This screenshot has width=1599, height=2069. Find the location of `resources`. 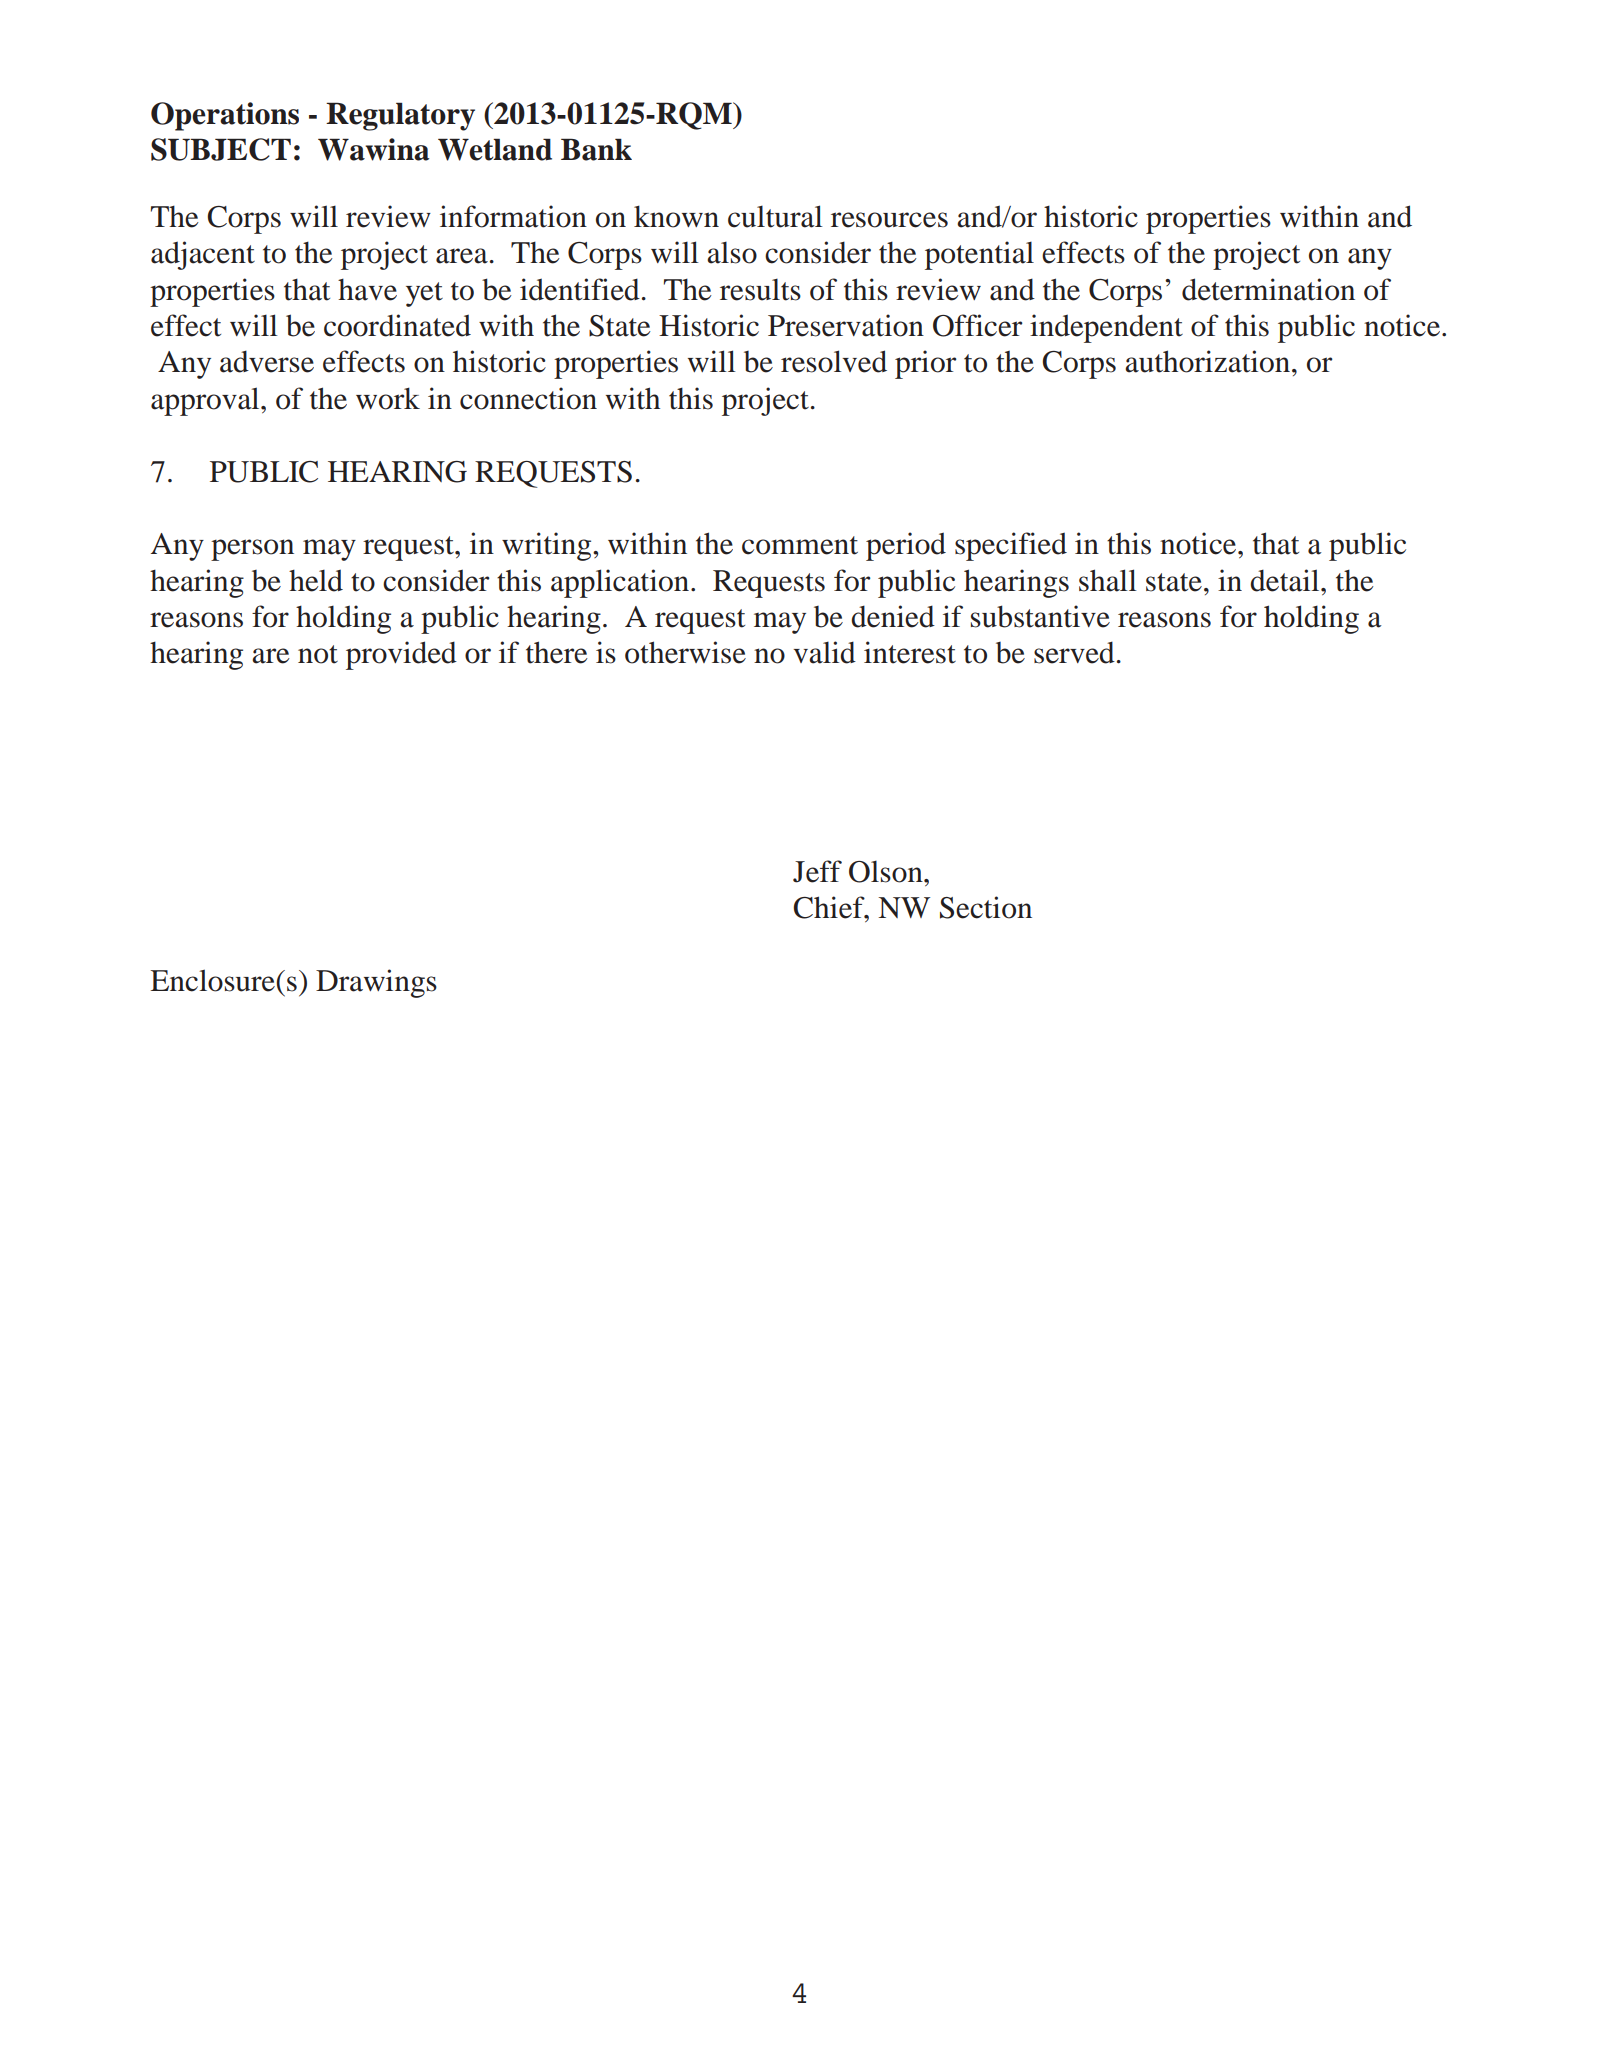

resources is located at coordinates (889, 220).
